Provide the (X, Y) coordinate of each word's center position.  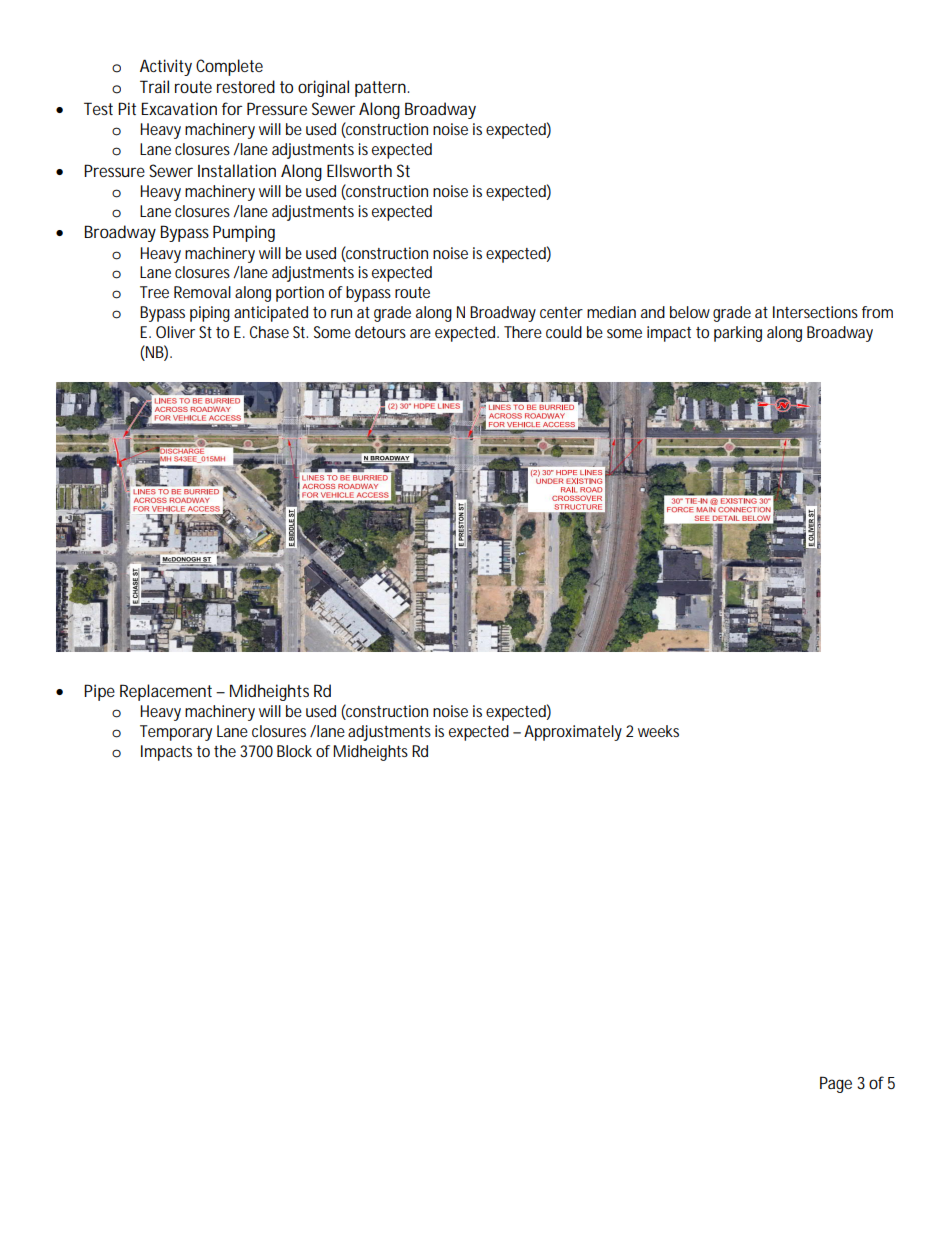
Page (836, 1084)
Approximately (573, 733)
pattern (382, 89)
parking (738, 334)
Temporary (176, 733)
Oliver (175, 332)
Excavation (179, 108)
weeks (658, 731)
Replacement (166, 692)
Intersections (815, 312)
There (523, 332)
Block (294, 751)
